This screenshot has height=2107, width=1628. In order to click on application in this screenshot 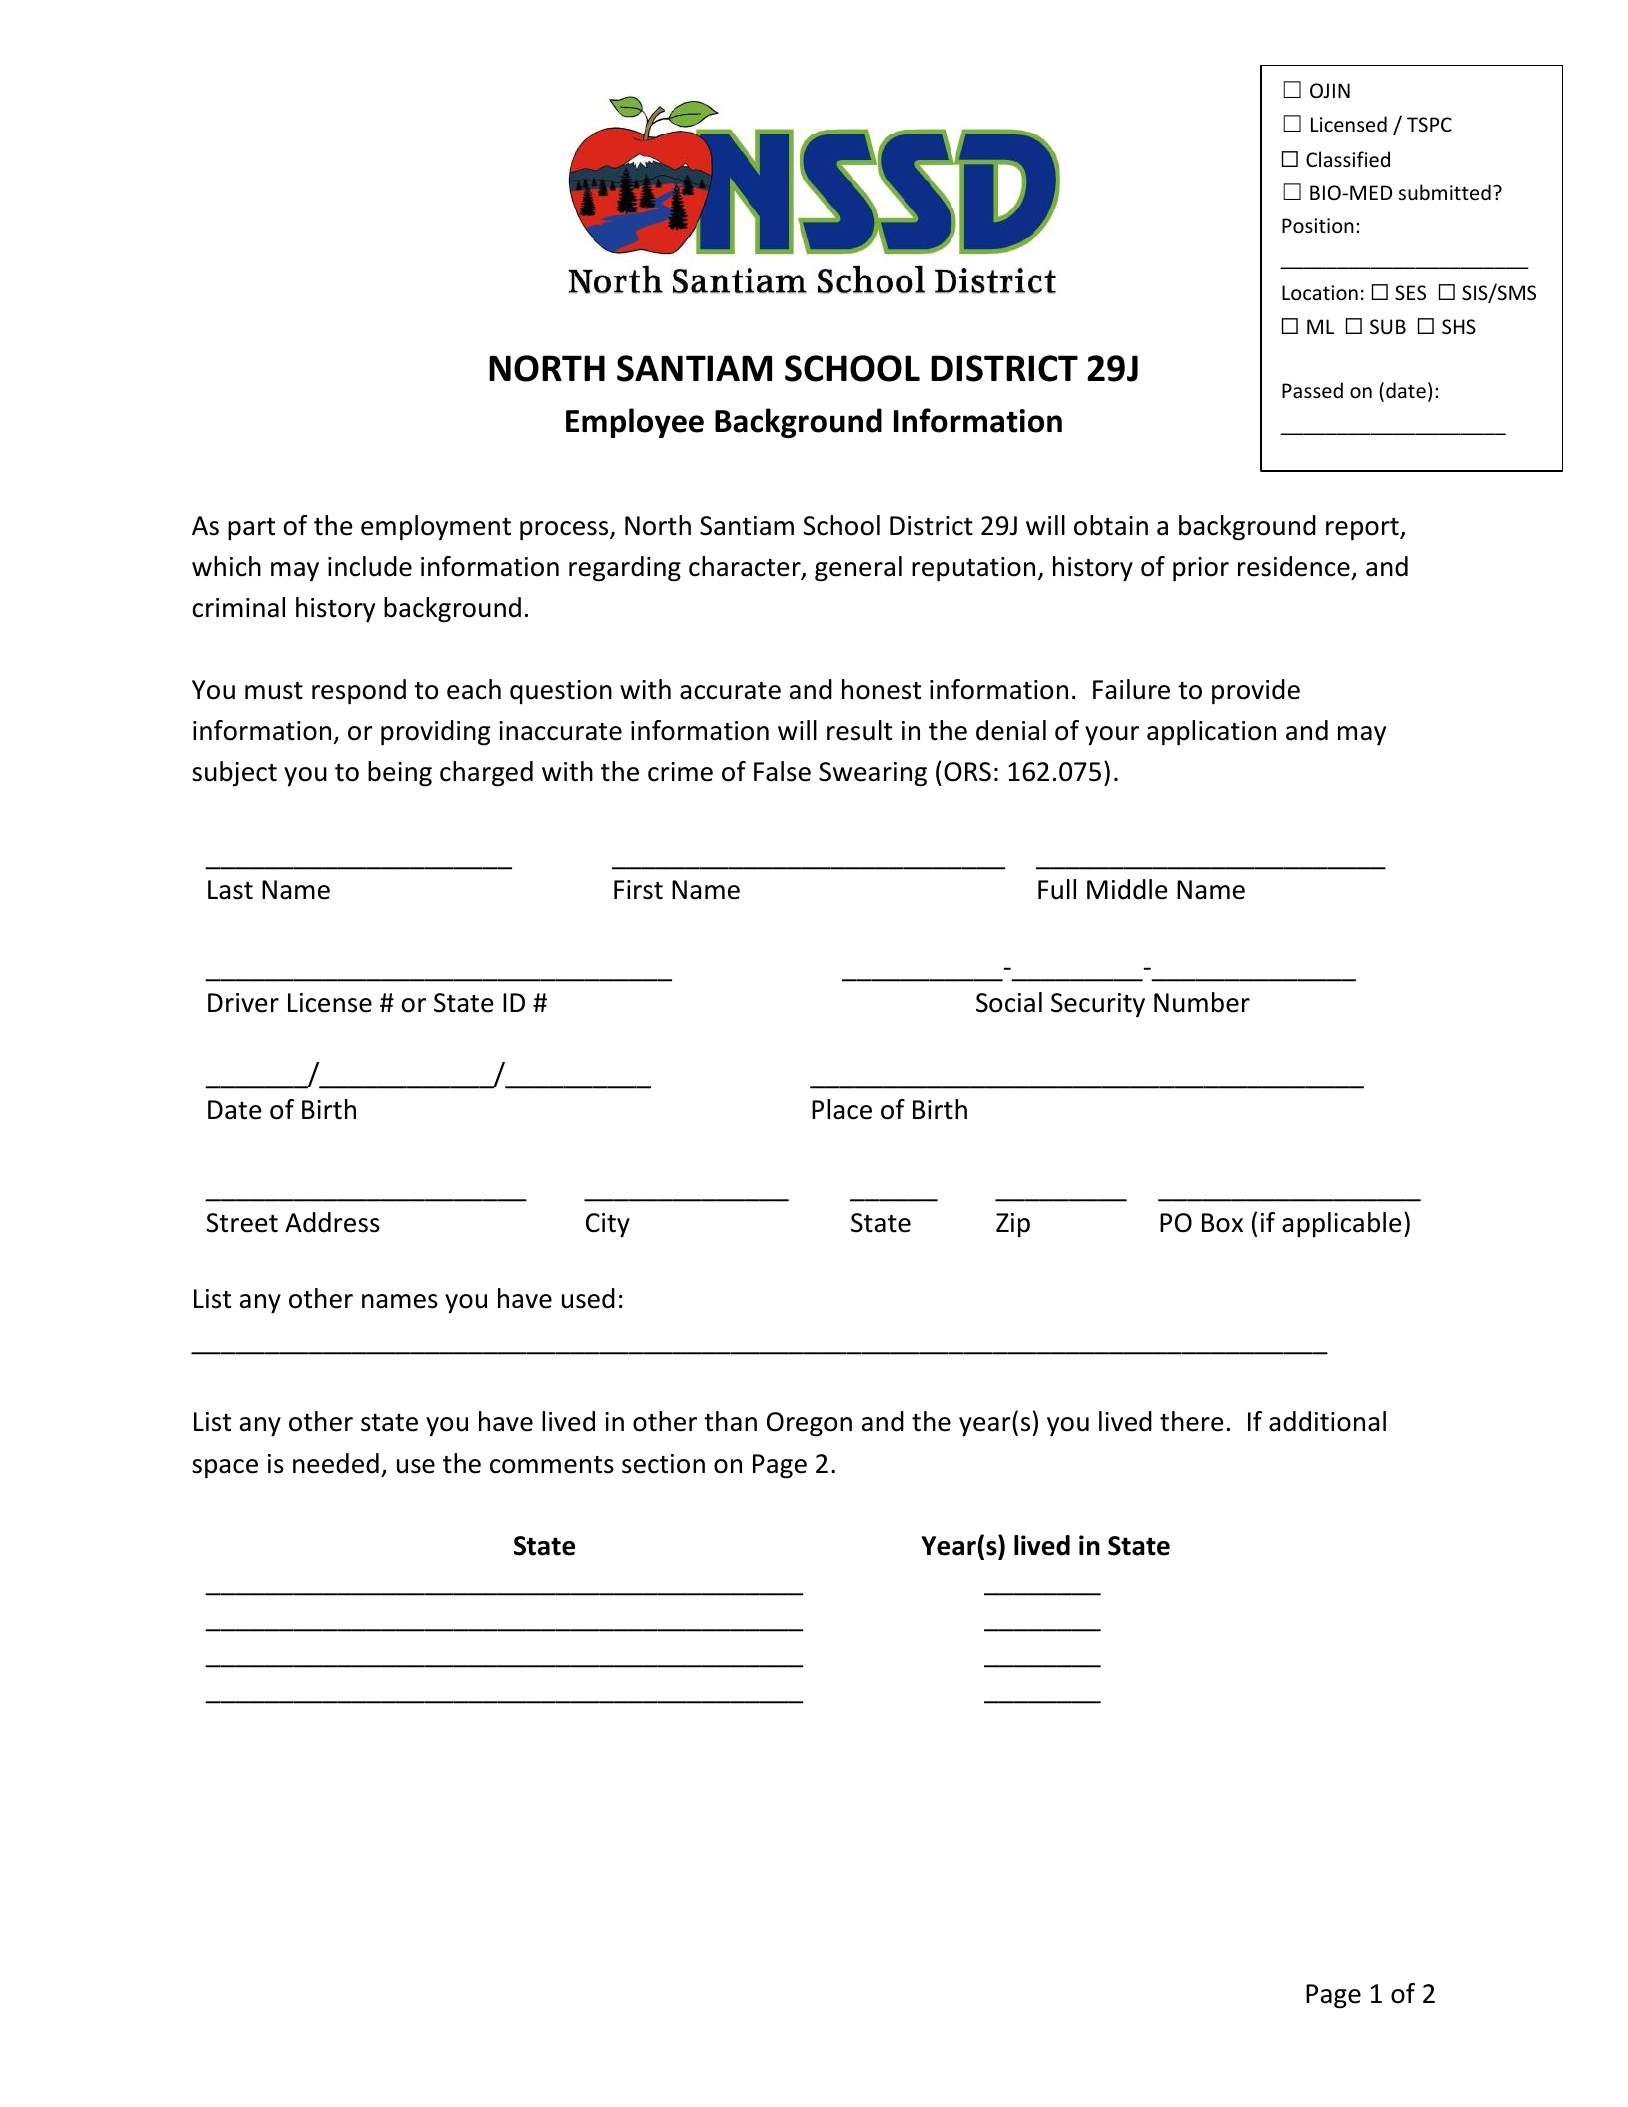, I will do `click(1211, 733)`.
